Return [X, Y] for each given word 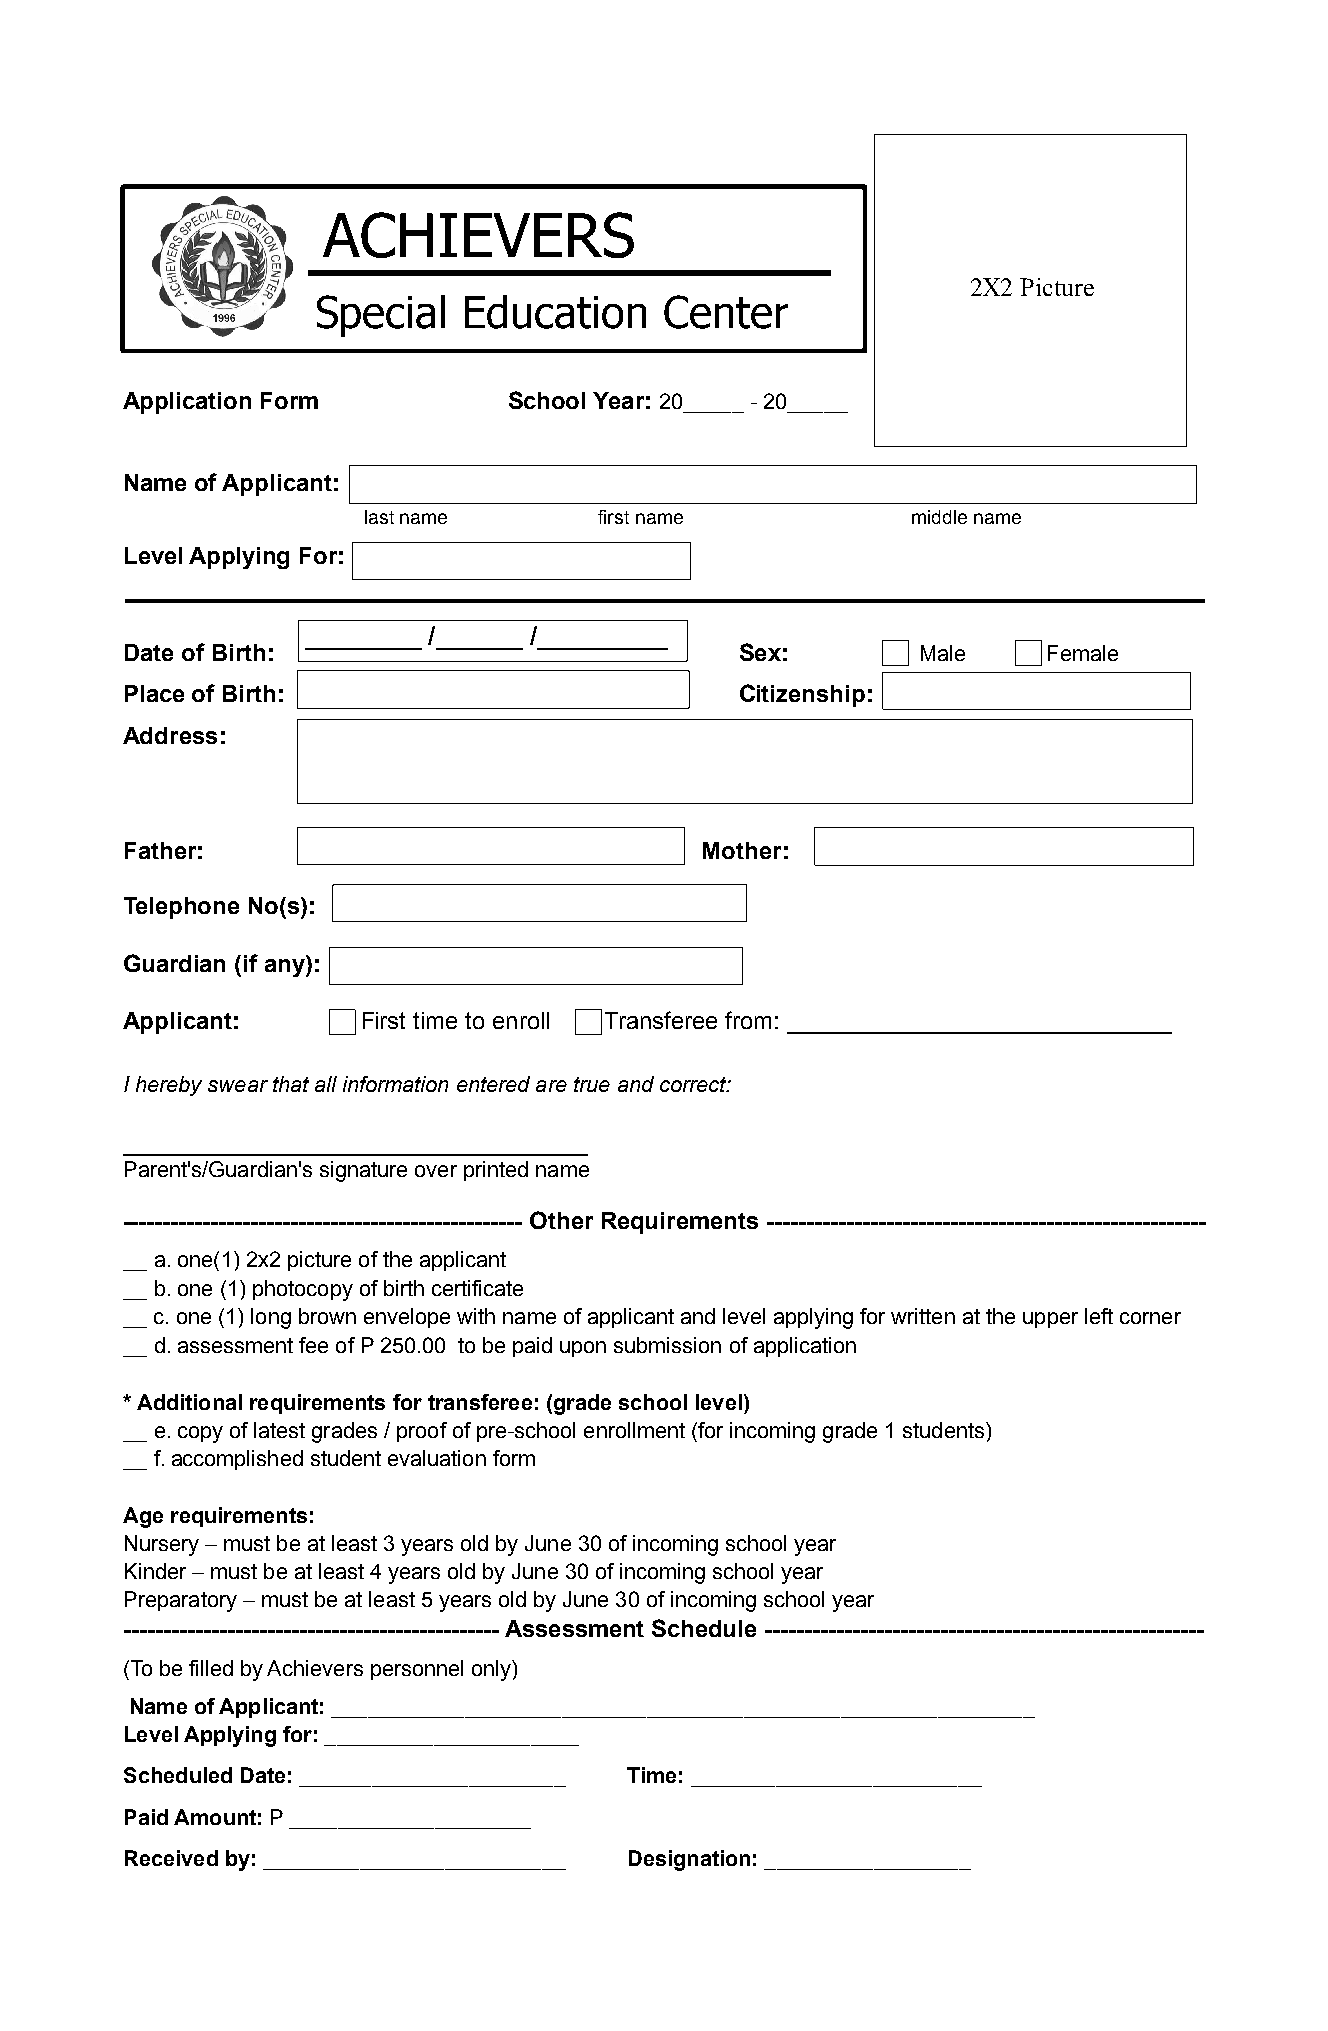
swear [238, 1086]
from [748, 1020]
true [592, 1084]
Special [381, 316]
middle [939, 517]
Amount [215, 1817]
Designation [689, 1860]
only [492, 1670]
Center [726, 312]
